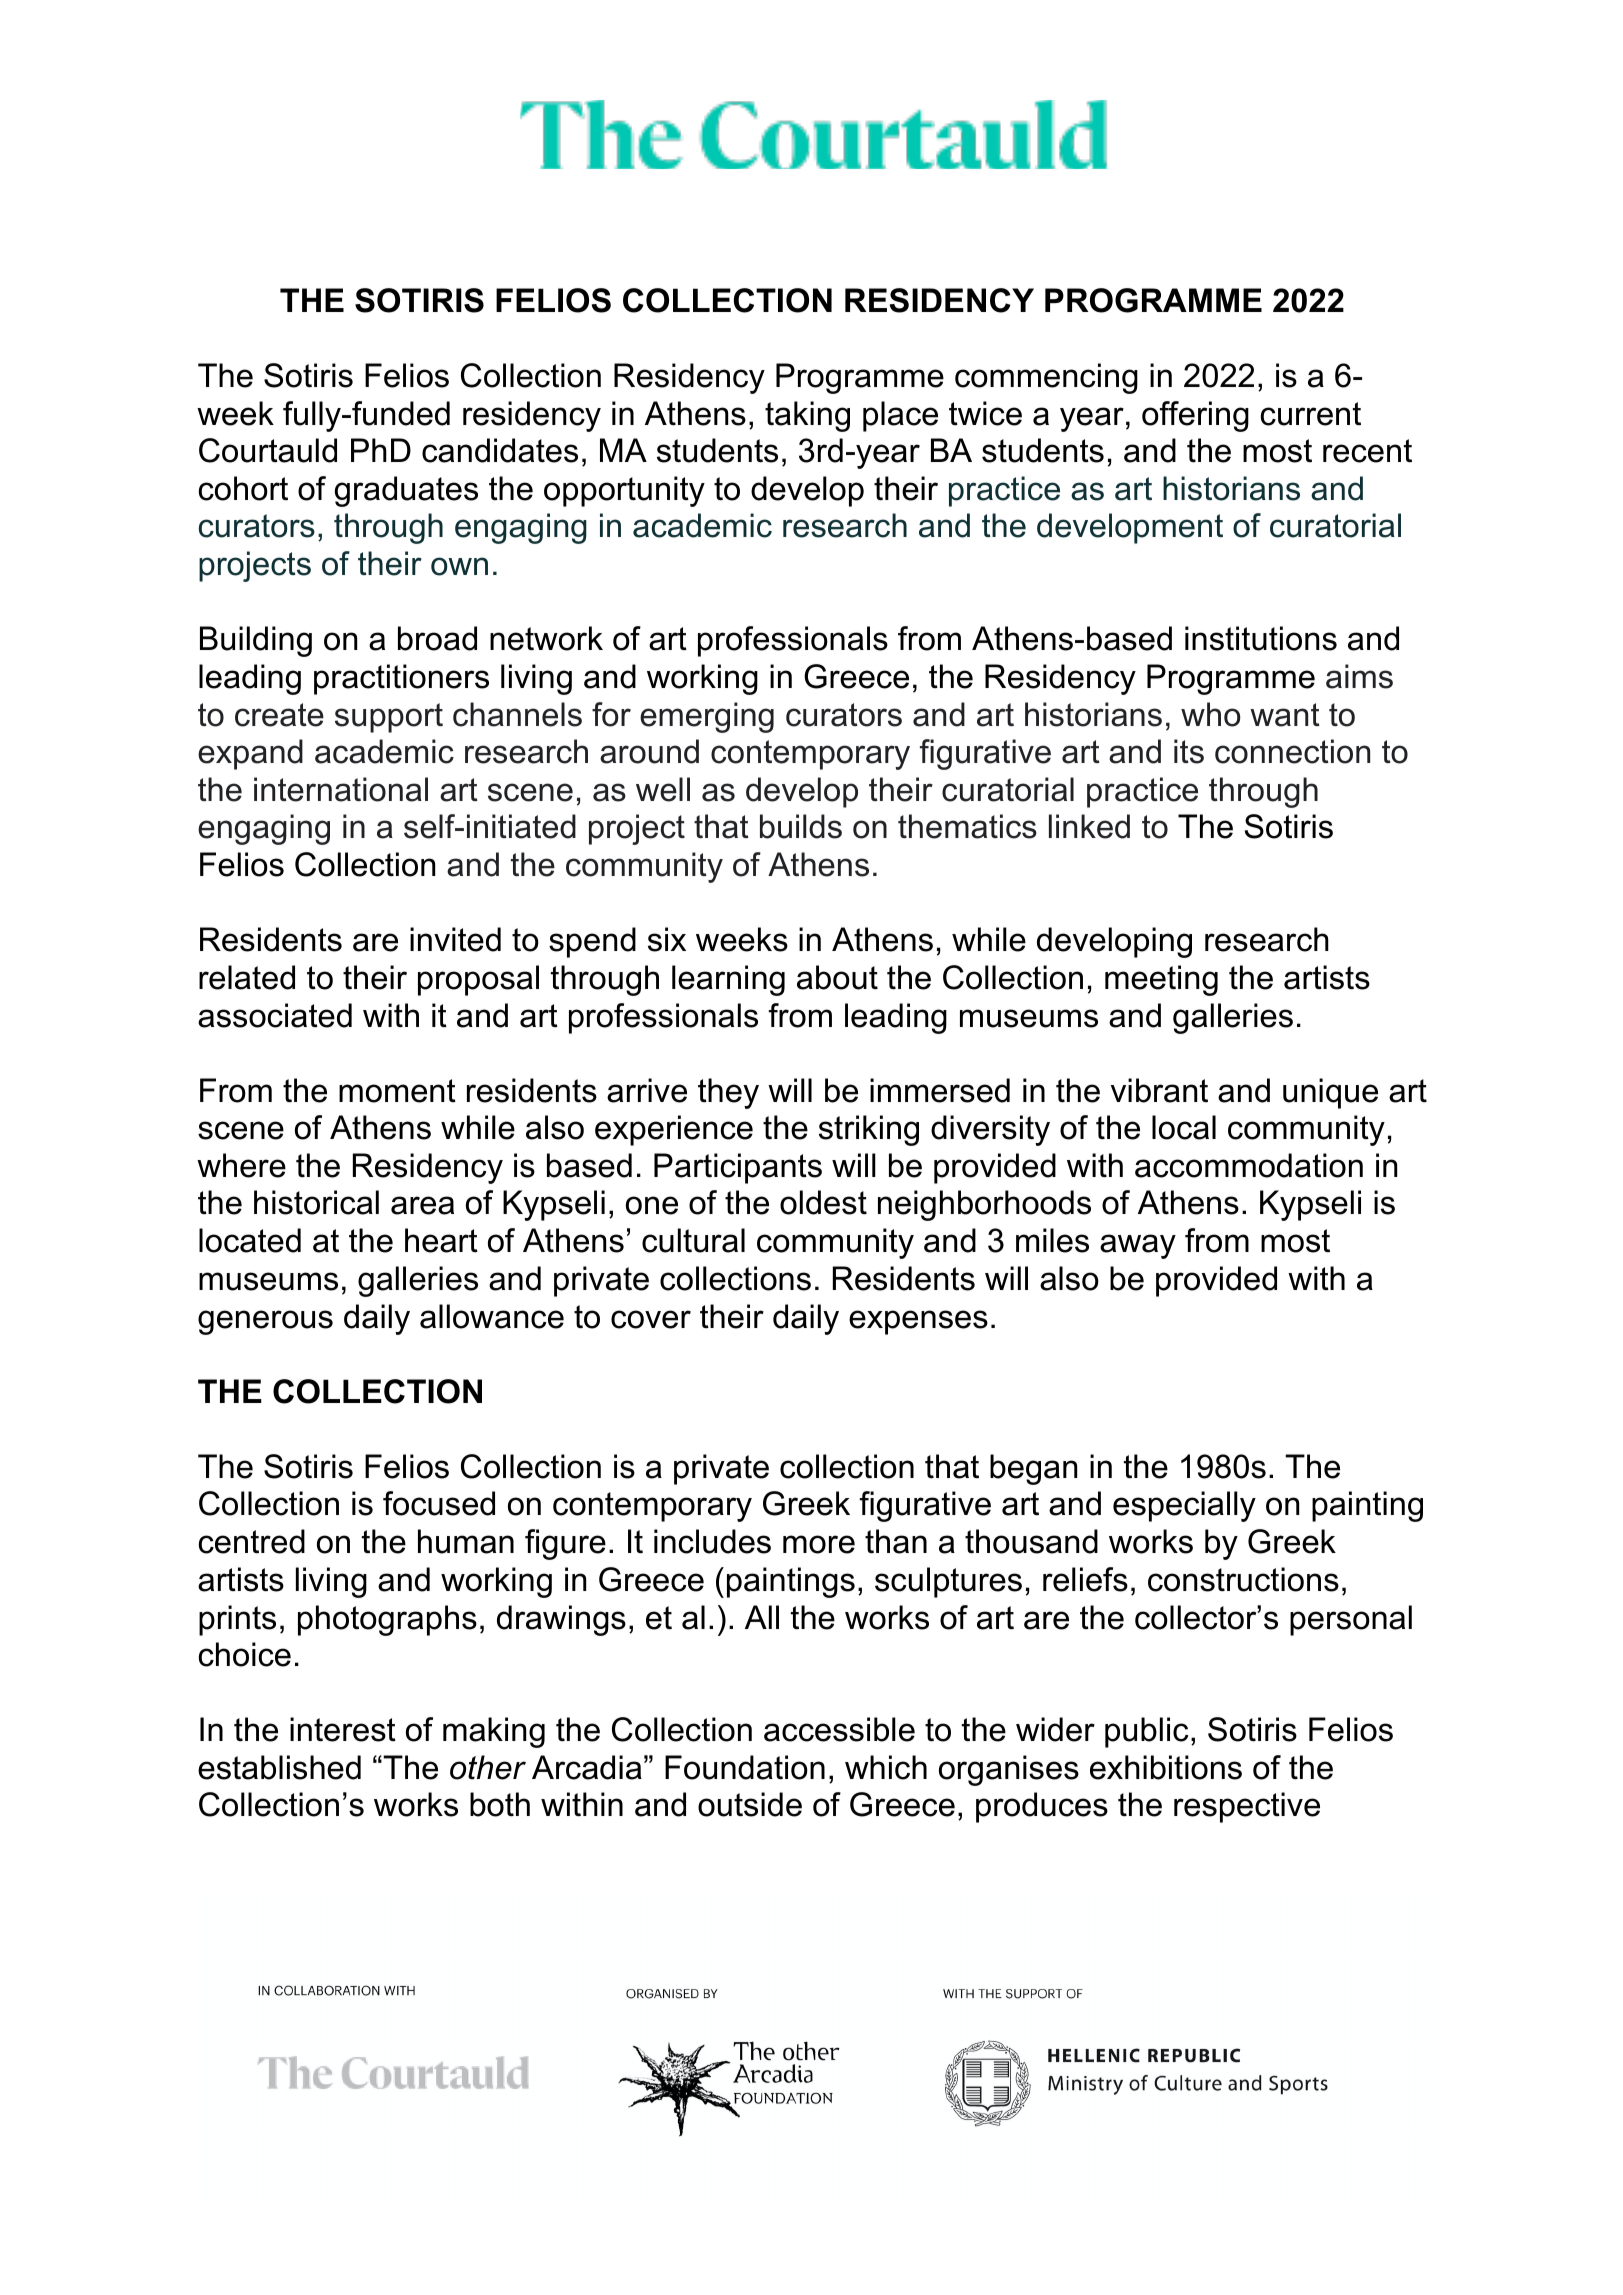 The image size is (1623, 2295). I want to click on Foundation, so click(745, 1767).
